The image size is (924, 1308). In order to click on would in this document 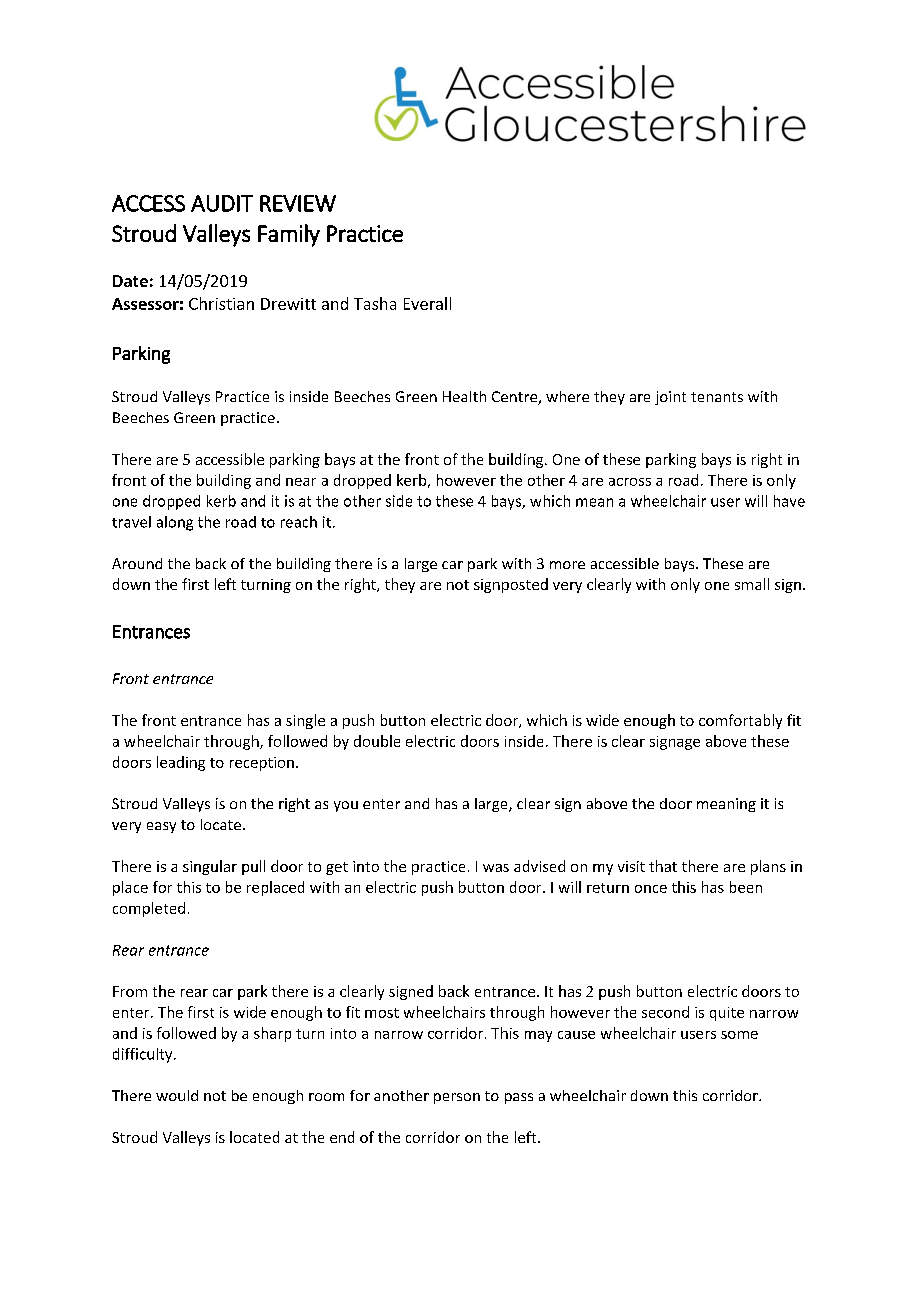, I will do `click(177, 1095)`.
